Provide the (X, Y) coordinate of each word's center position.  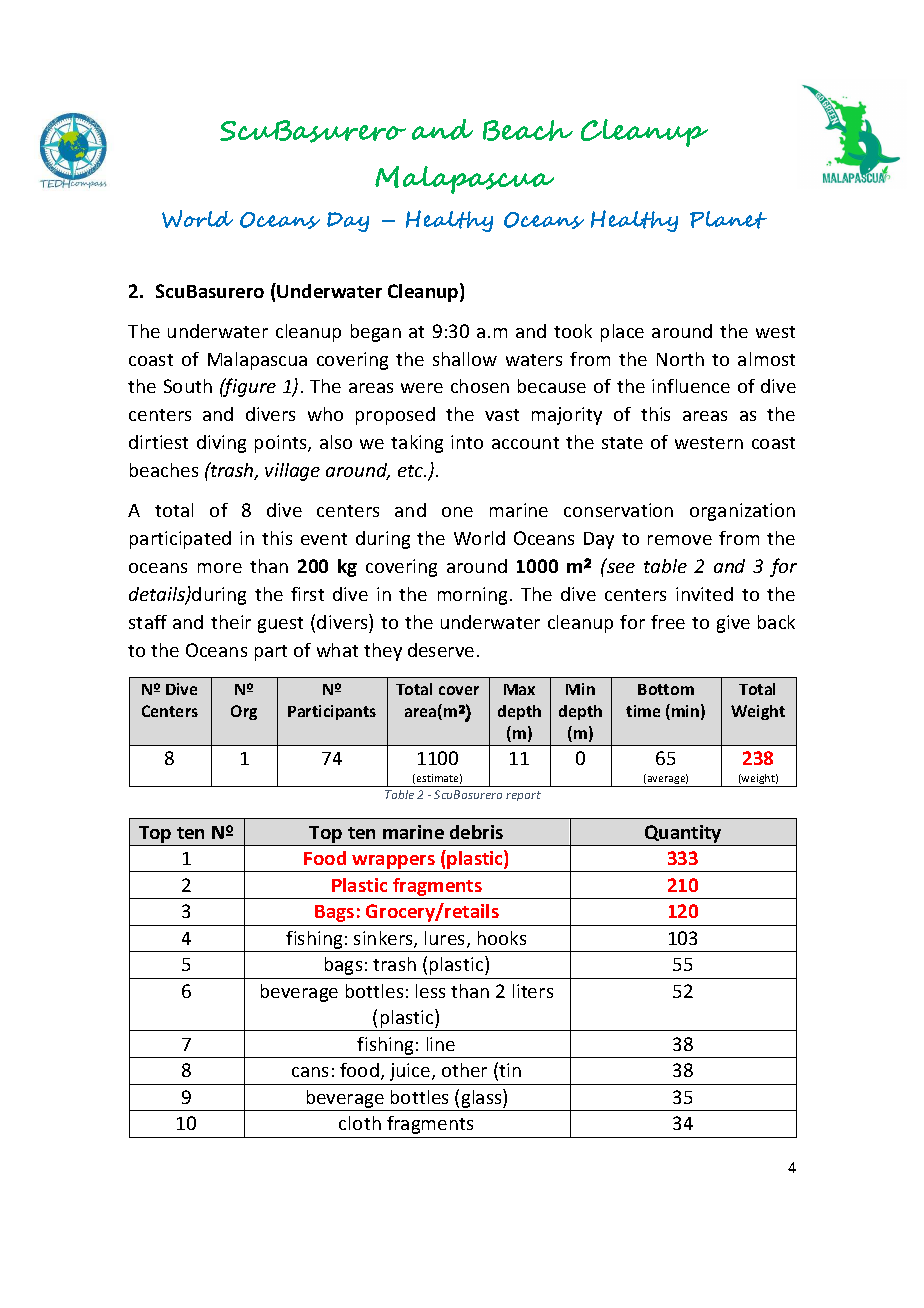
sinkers (384, 939)
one (457, 512)
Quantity (683, 834)
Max (519, 689)
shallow (465, 359)
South (188, 386)
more (220, 568)
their (231, 622)
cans (310, 1072)
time (643, 711)
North (680, 359)
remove (680, 540)
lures (446, 939)
